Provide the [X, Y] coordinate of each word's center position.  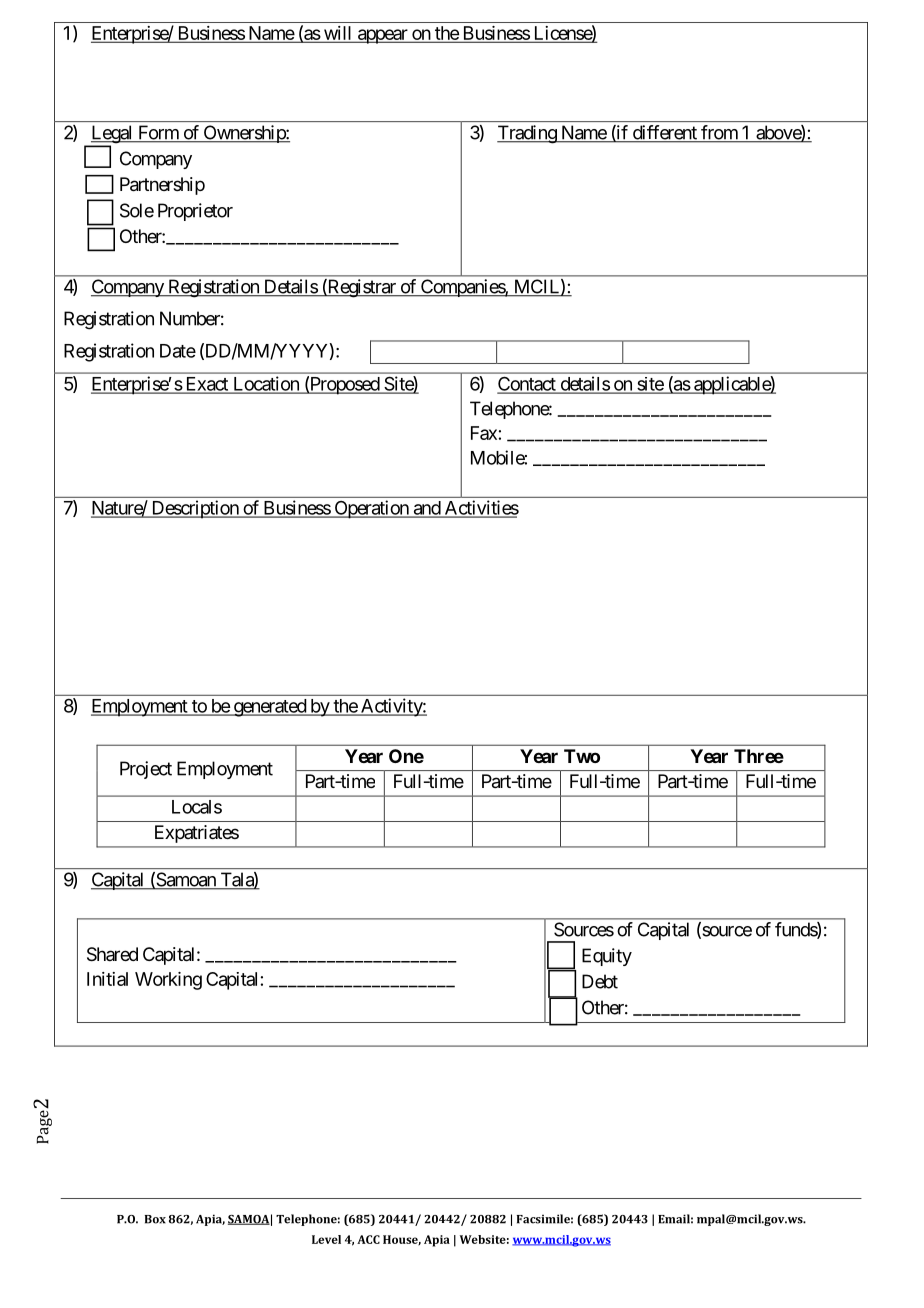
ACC [368, 1239]
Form [158, 133]
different [664, 133]
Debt [600, 981]
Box [155, 1219]
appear [382, 36]
